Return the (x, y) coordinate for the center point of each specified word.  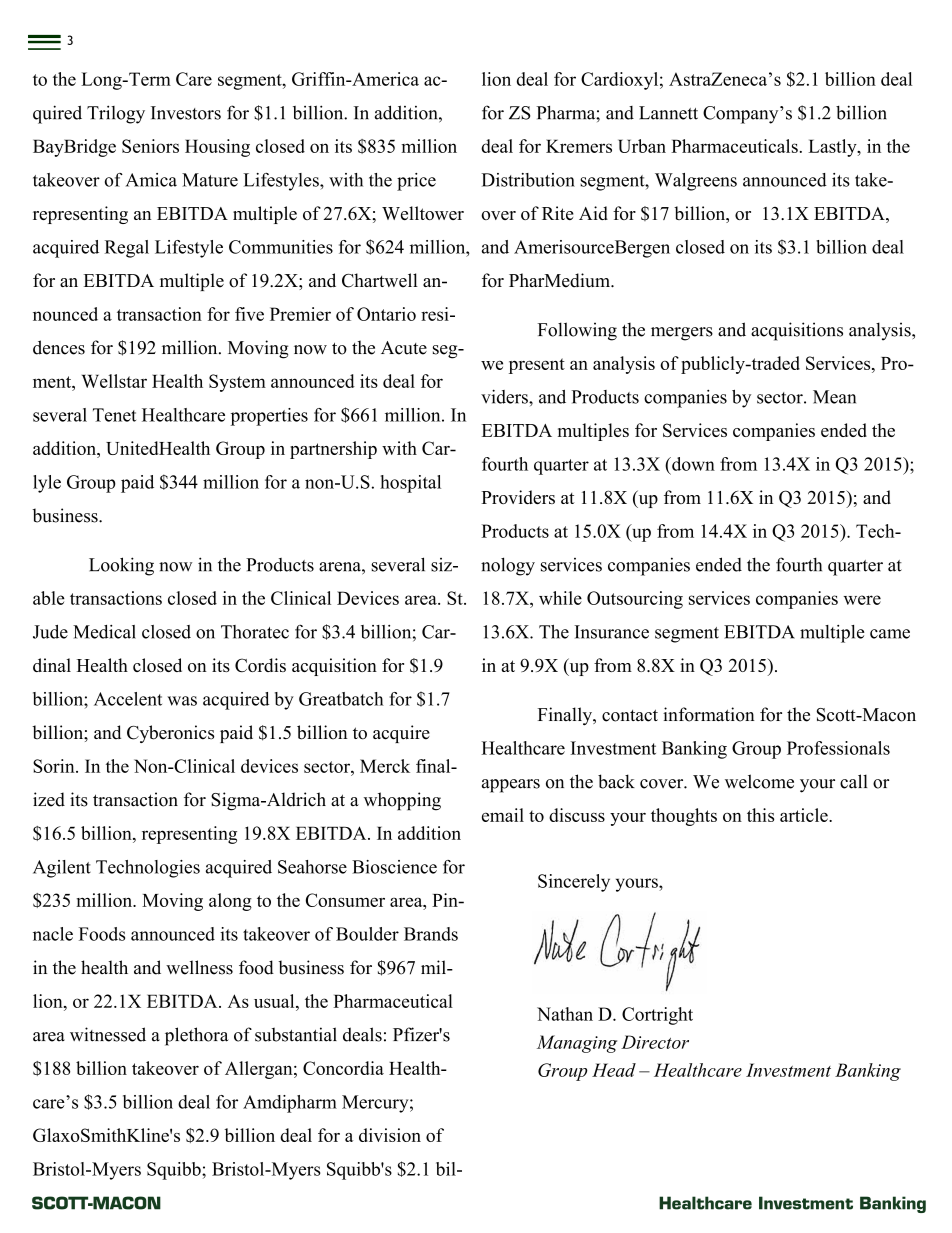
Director (655, 1042)
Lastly (833, 148)
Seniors (150, 146)
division (390, 1135)
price (416, 182)
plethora (197, 1036)
